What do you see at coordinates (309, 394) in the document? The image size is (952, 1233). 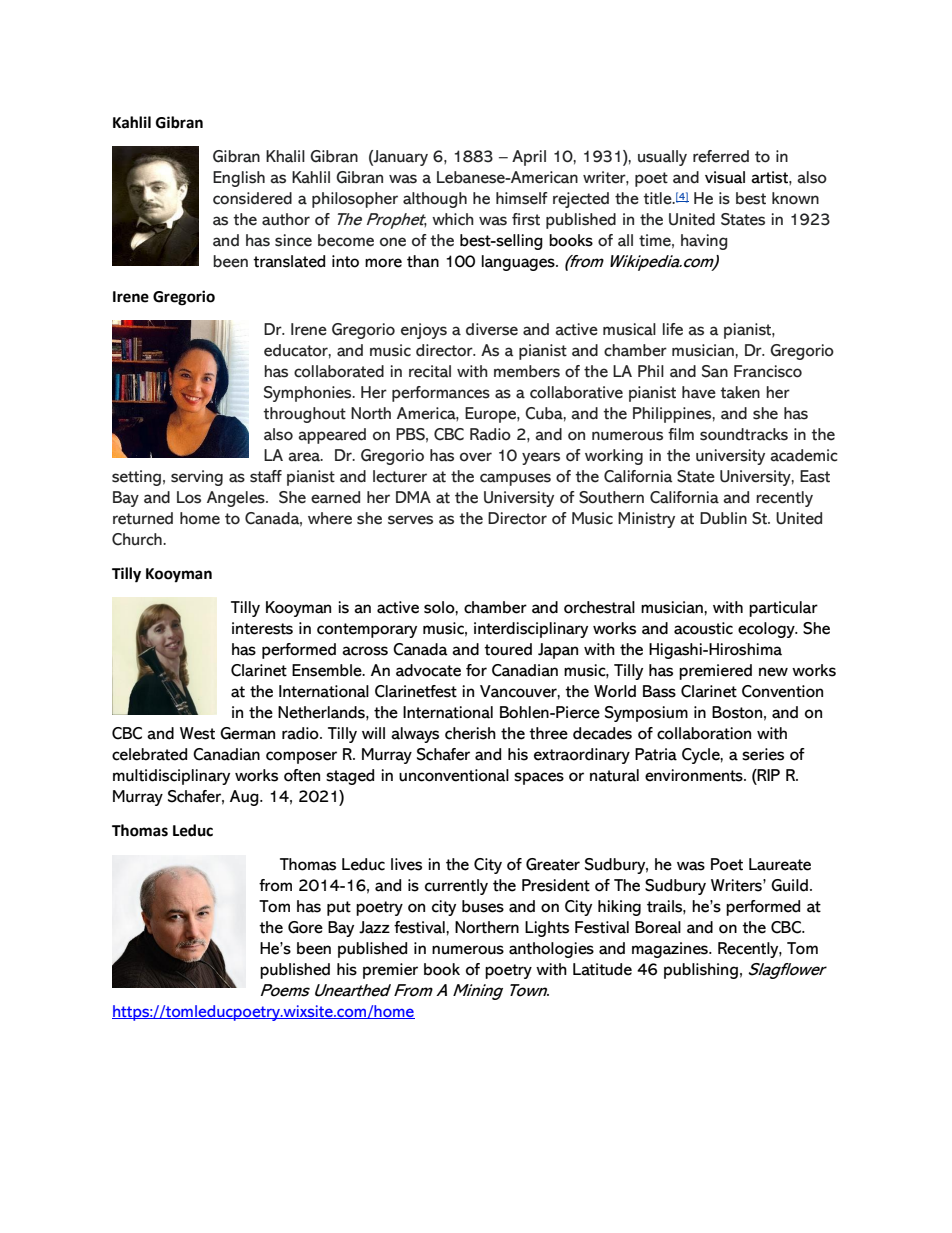 I see `Symphonies` at bounding box center [309, 394].
